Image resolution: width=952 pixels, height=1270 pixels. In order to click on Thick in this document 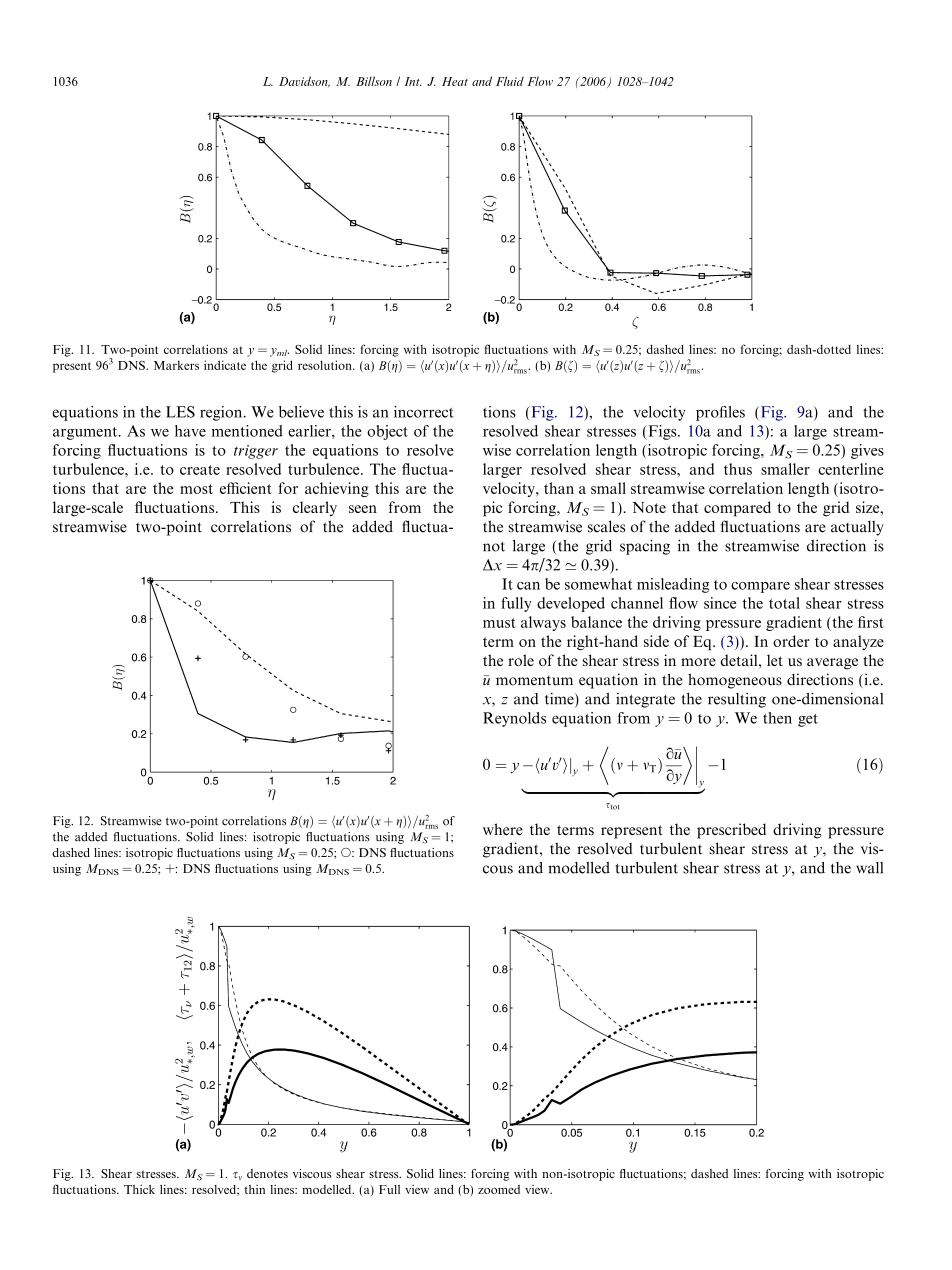, I will do `click(139, 1189)`.
